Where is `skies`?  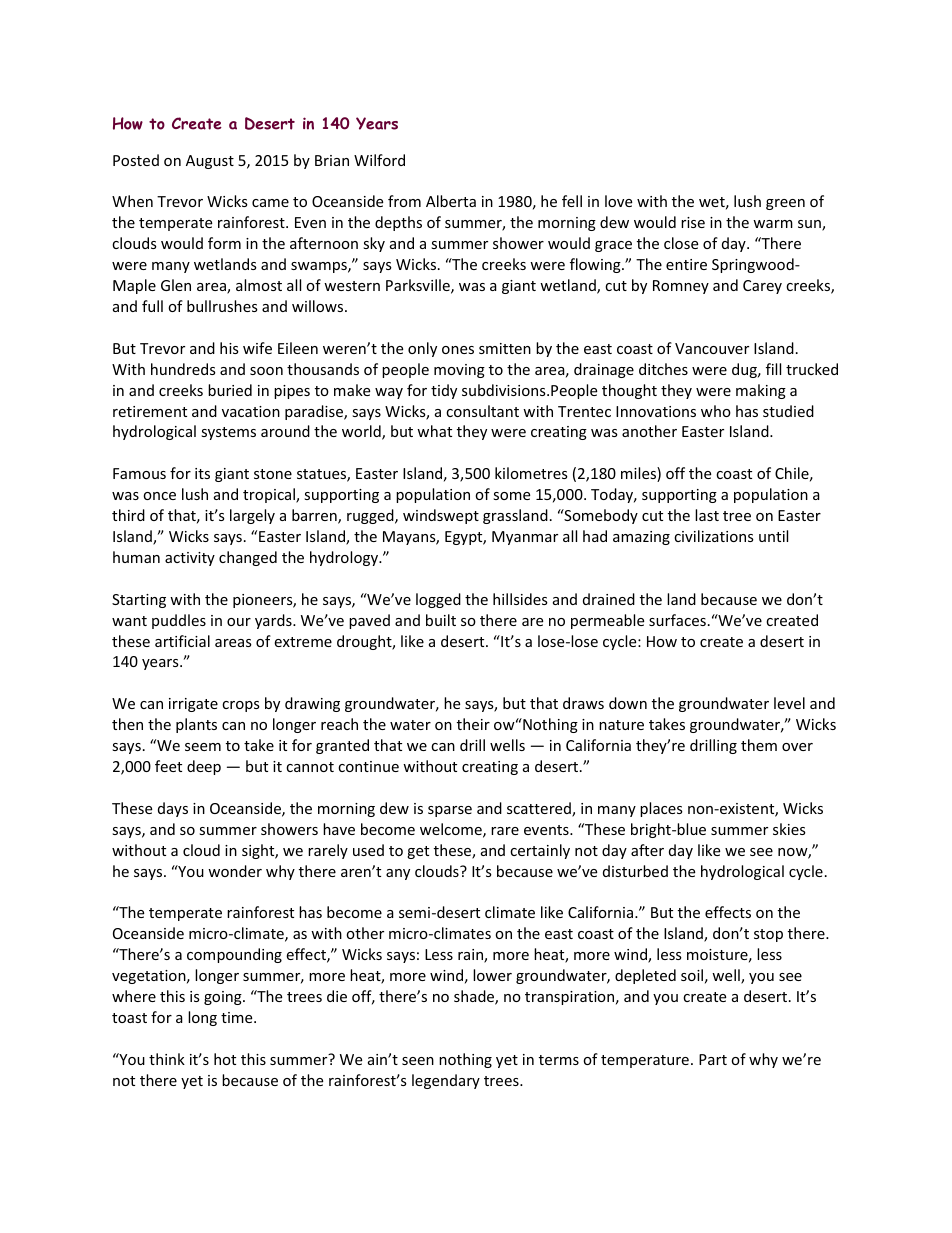 skies is located at coordinates (789, 829).
